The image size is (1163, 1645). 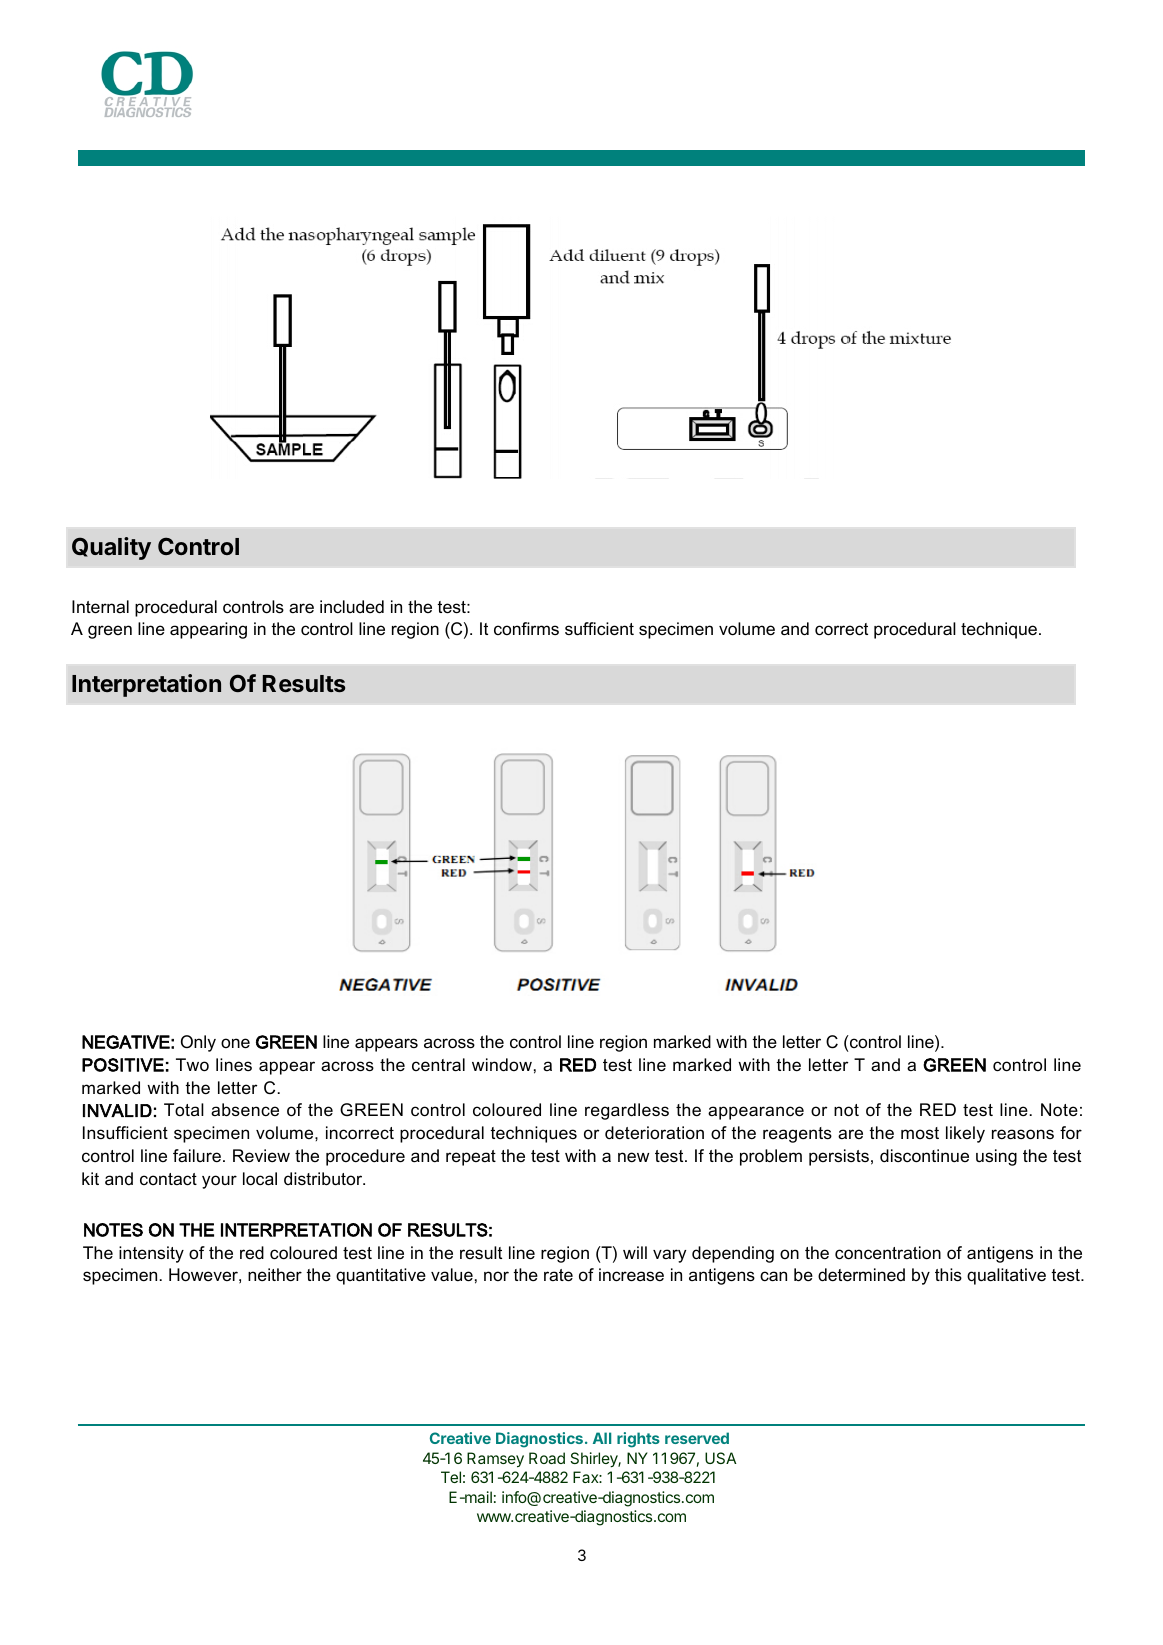 I want to click on Only, so click(x=198, y=1043).
